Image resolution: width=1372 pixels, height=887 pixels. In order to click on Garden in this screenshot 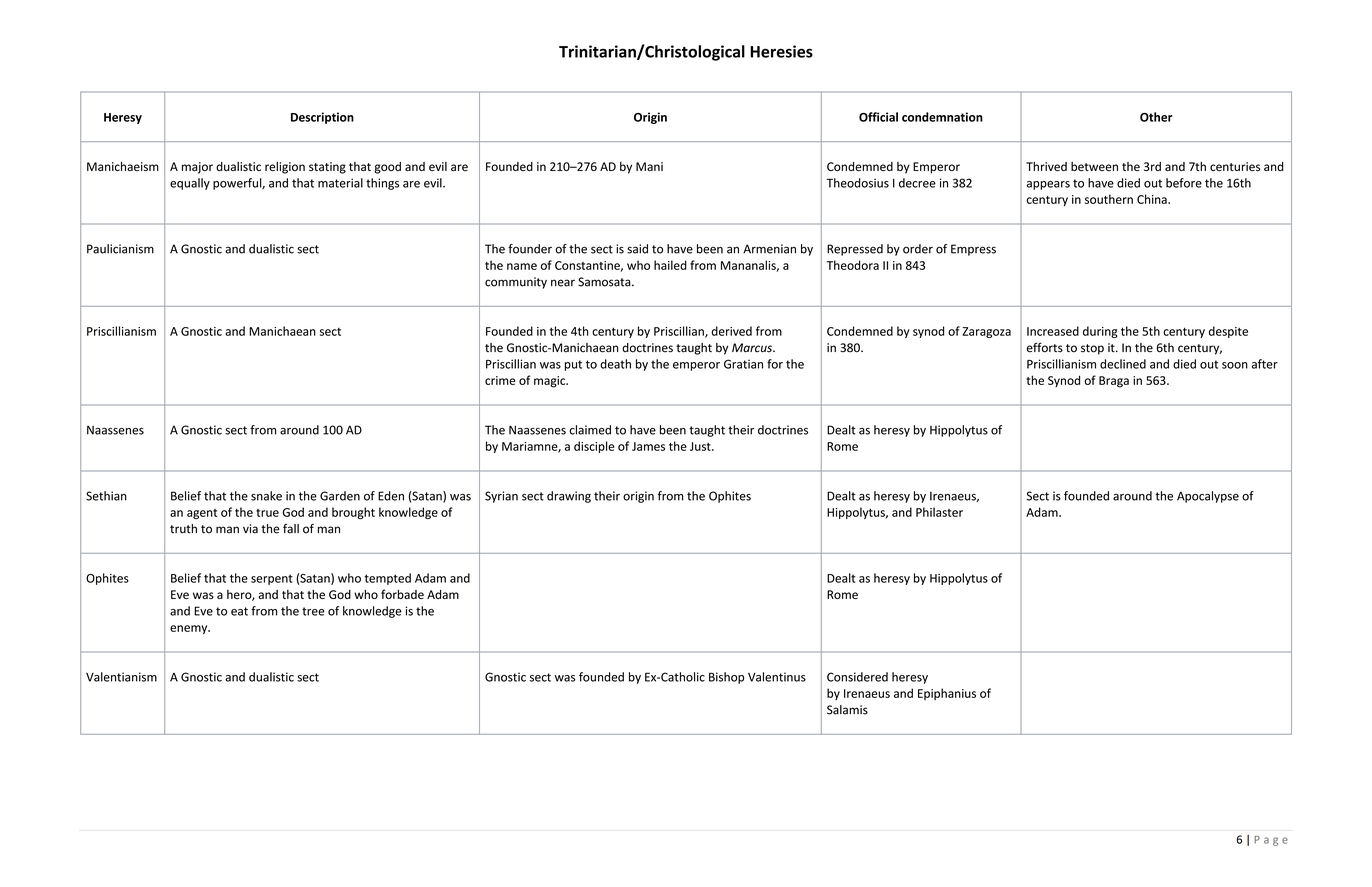, I will do `click(340, 496)`.
